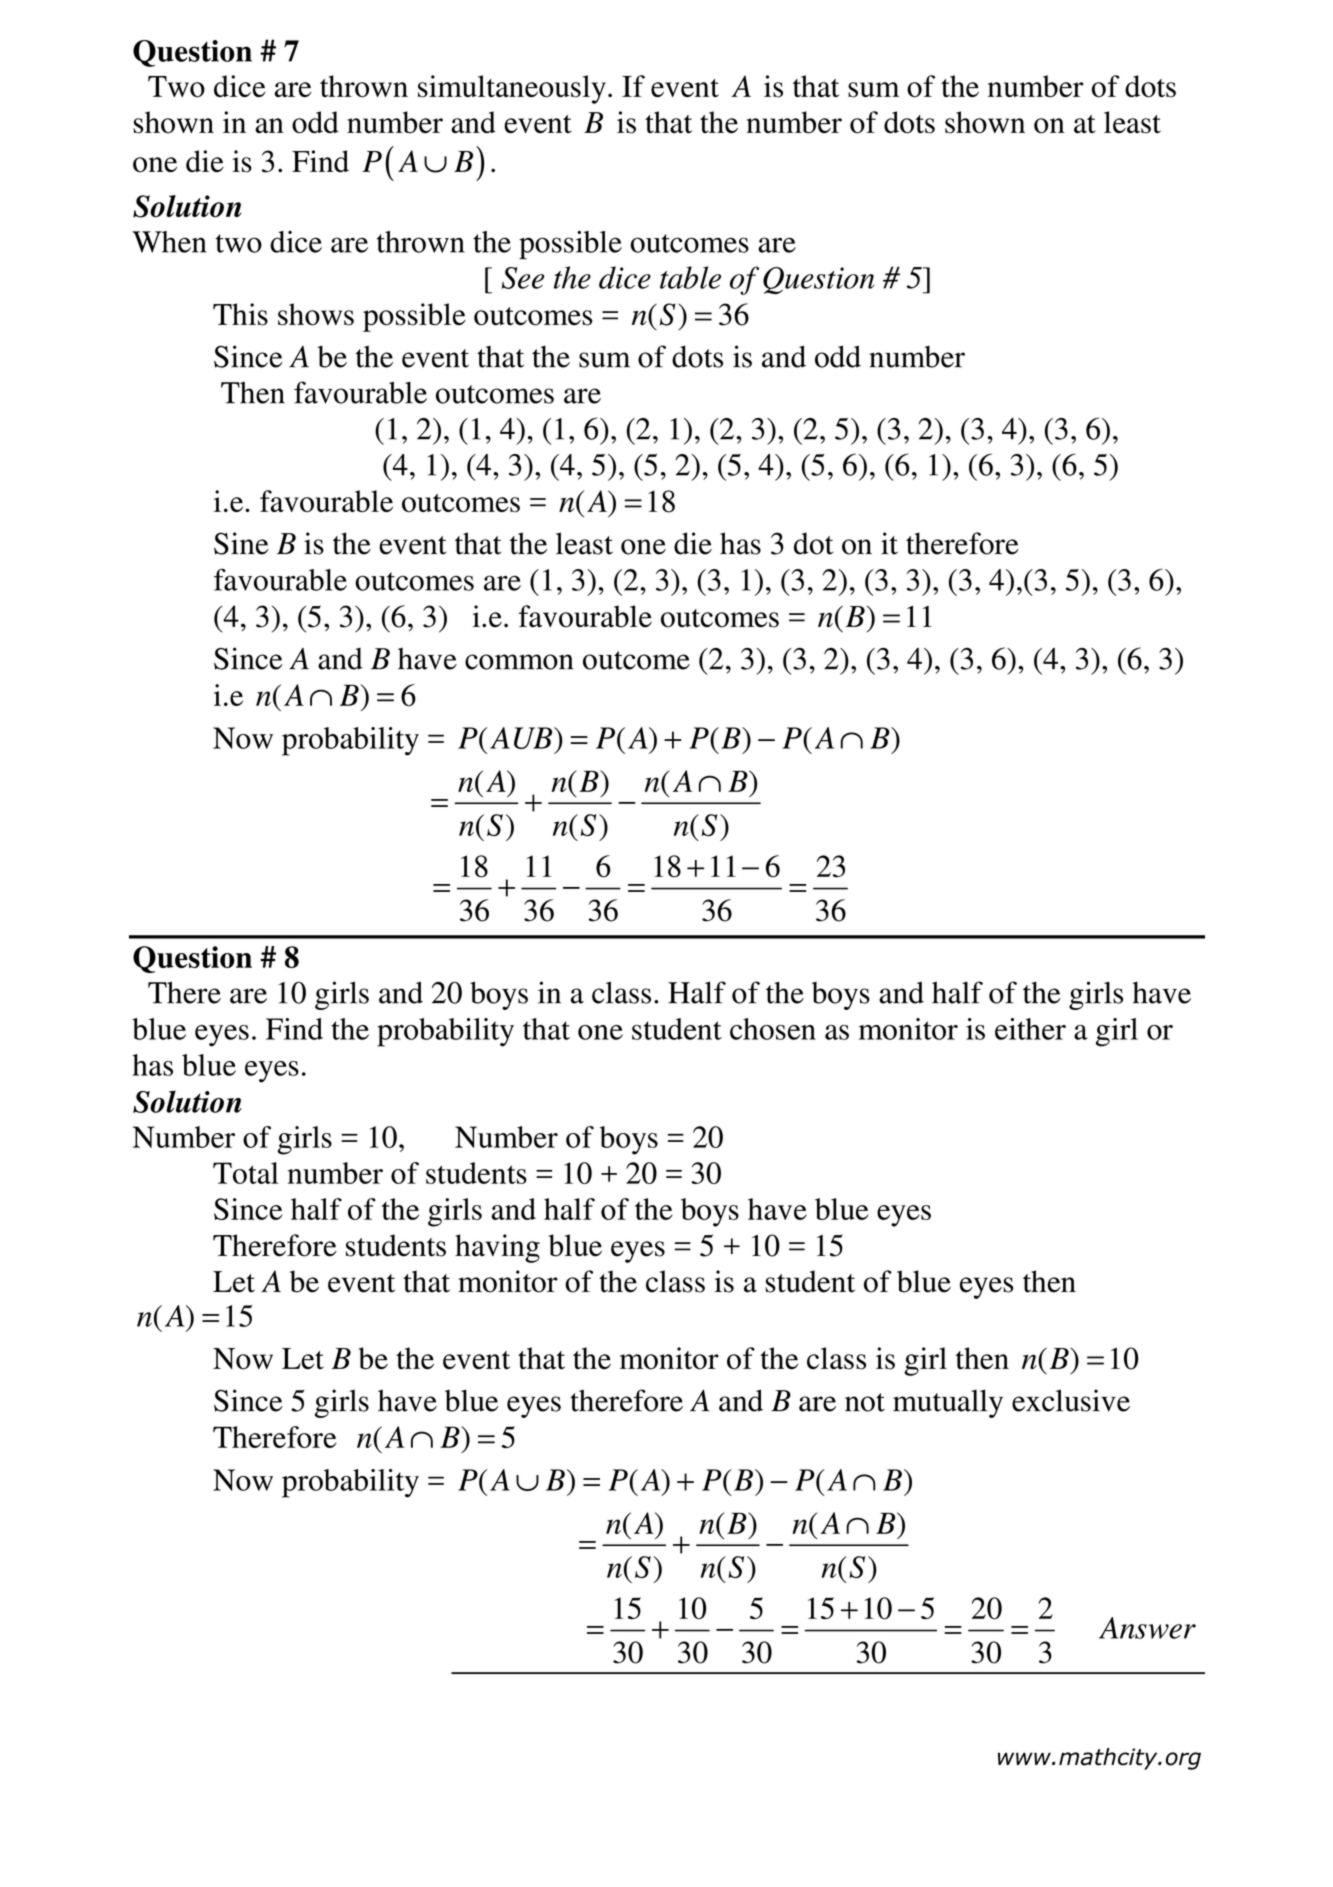  I want to click on Total, so click(246, 1173).
